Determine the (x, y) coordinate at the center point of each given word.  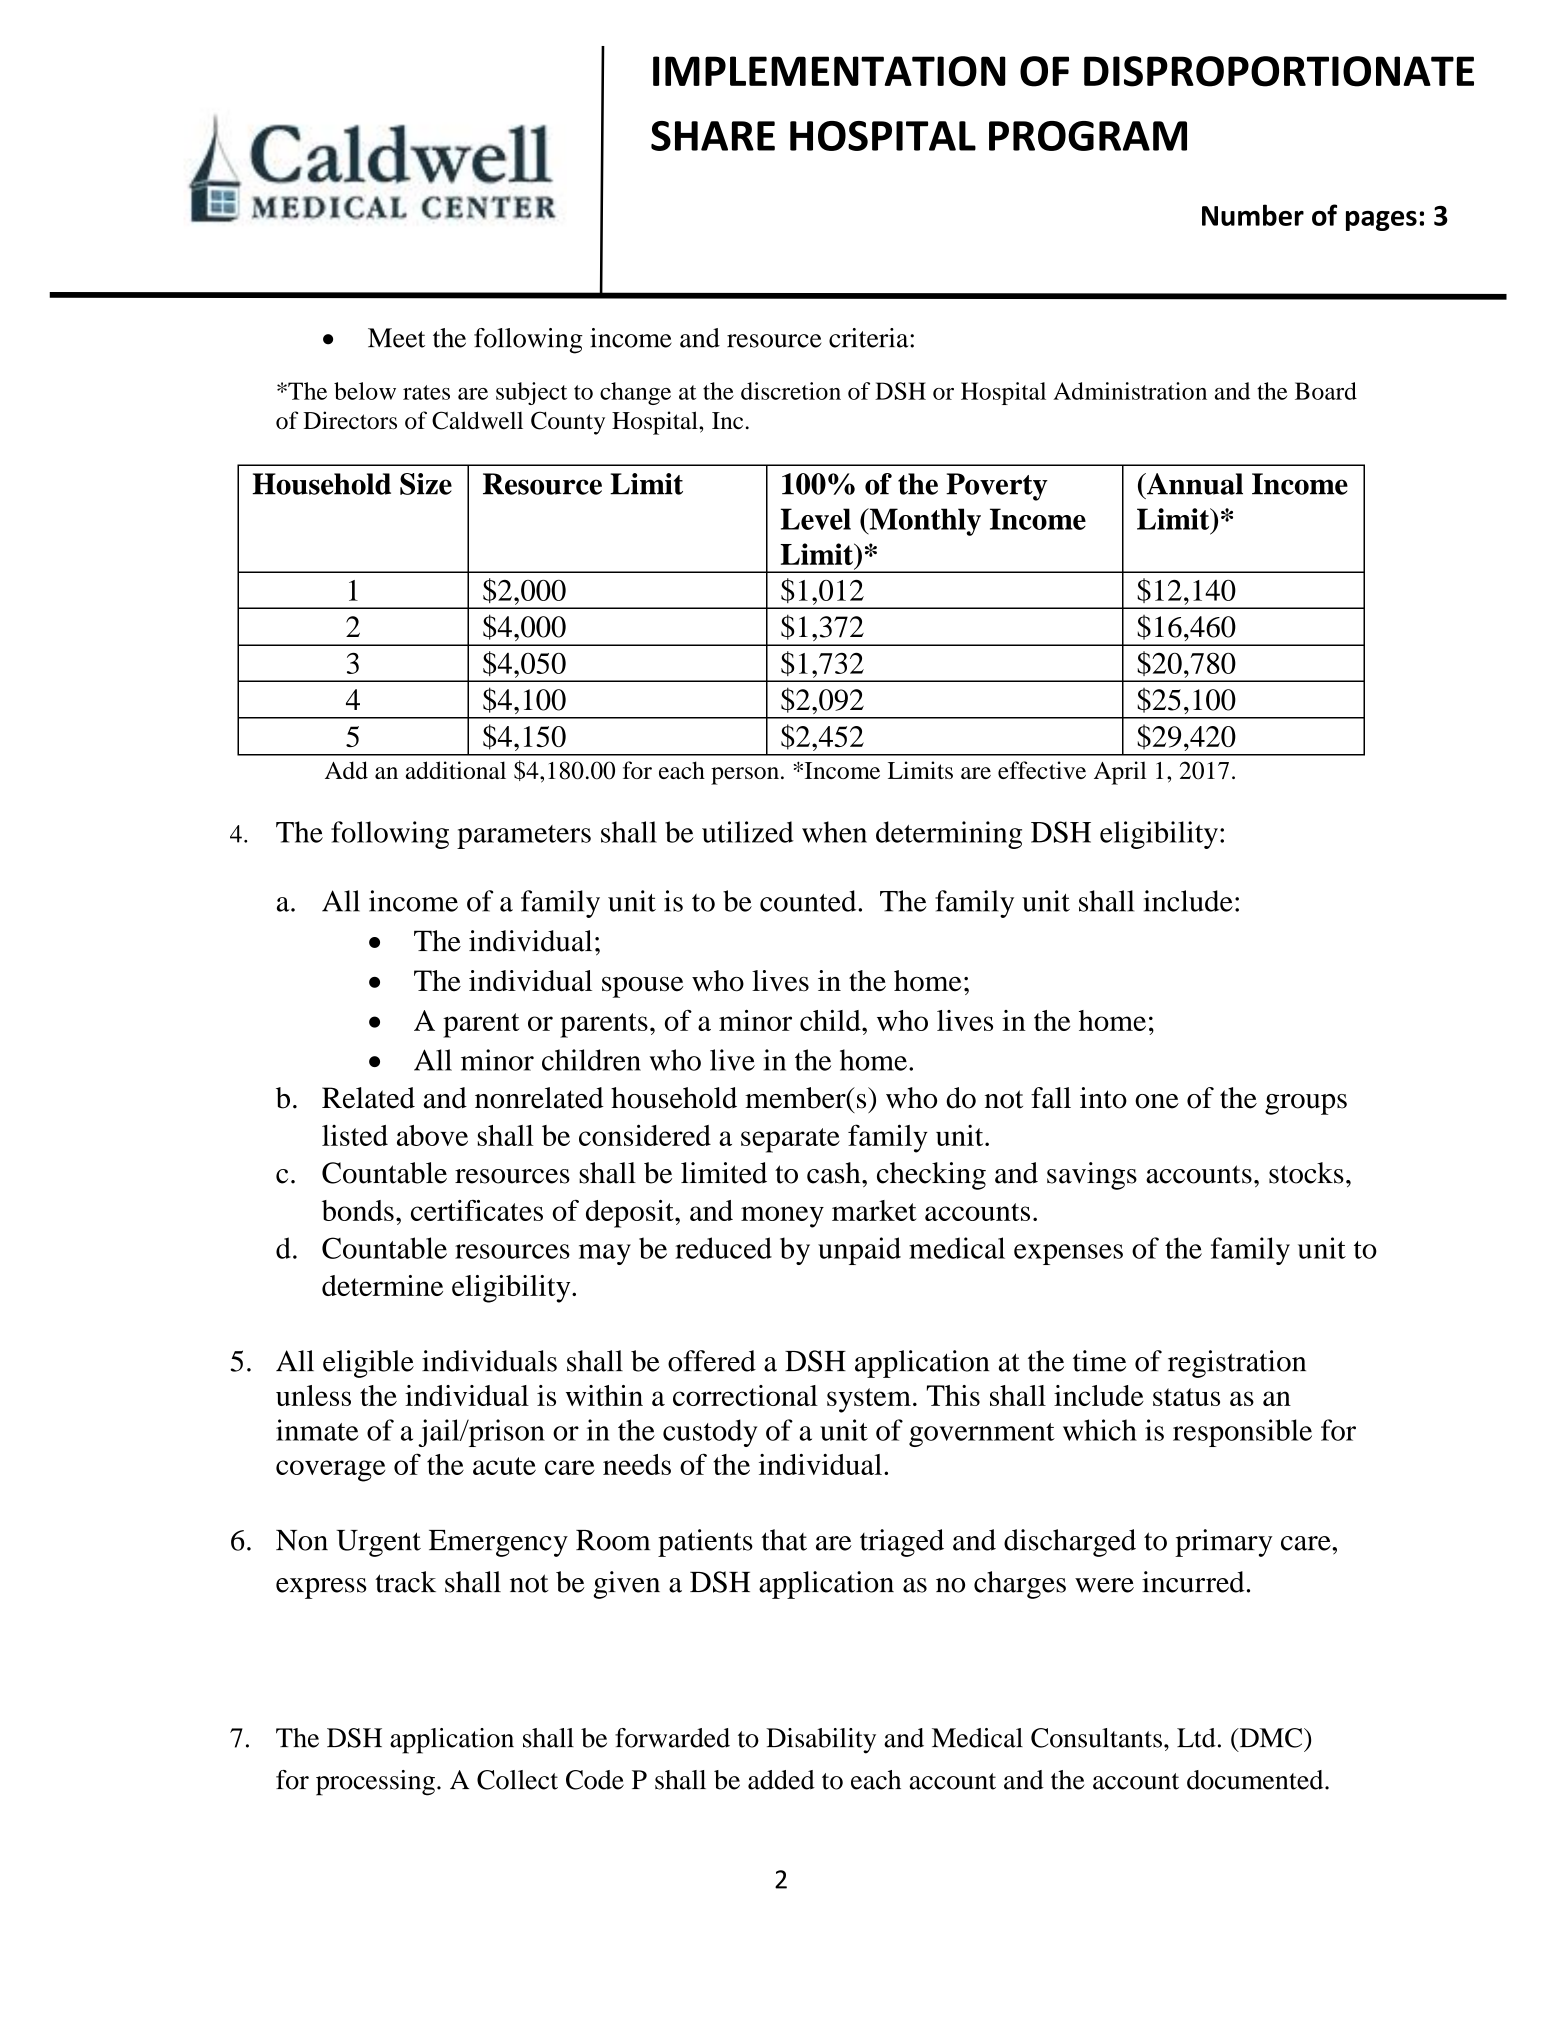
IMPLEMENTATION (829, 71)
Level (816, 519)
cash (835, 1173)
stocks (1306, 1173)
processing (375, 1783)
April (1120, 773)
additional (455, 770)
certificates (477, 1210)
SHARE (713, 136)
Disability (821, 1741)
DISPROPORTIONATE (1279, 71)
